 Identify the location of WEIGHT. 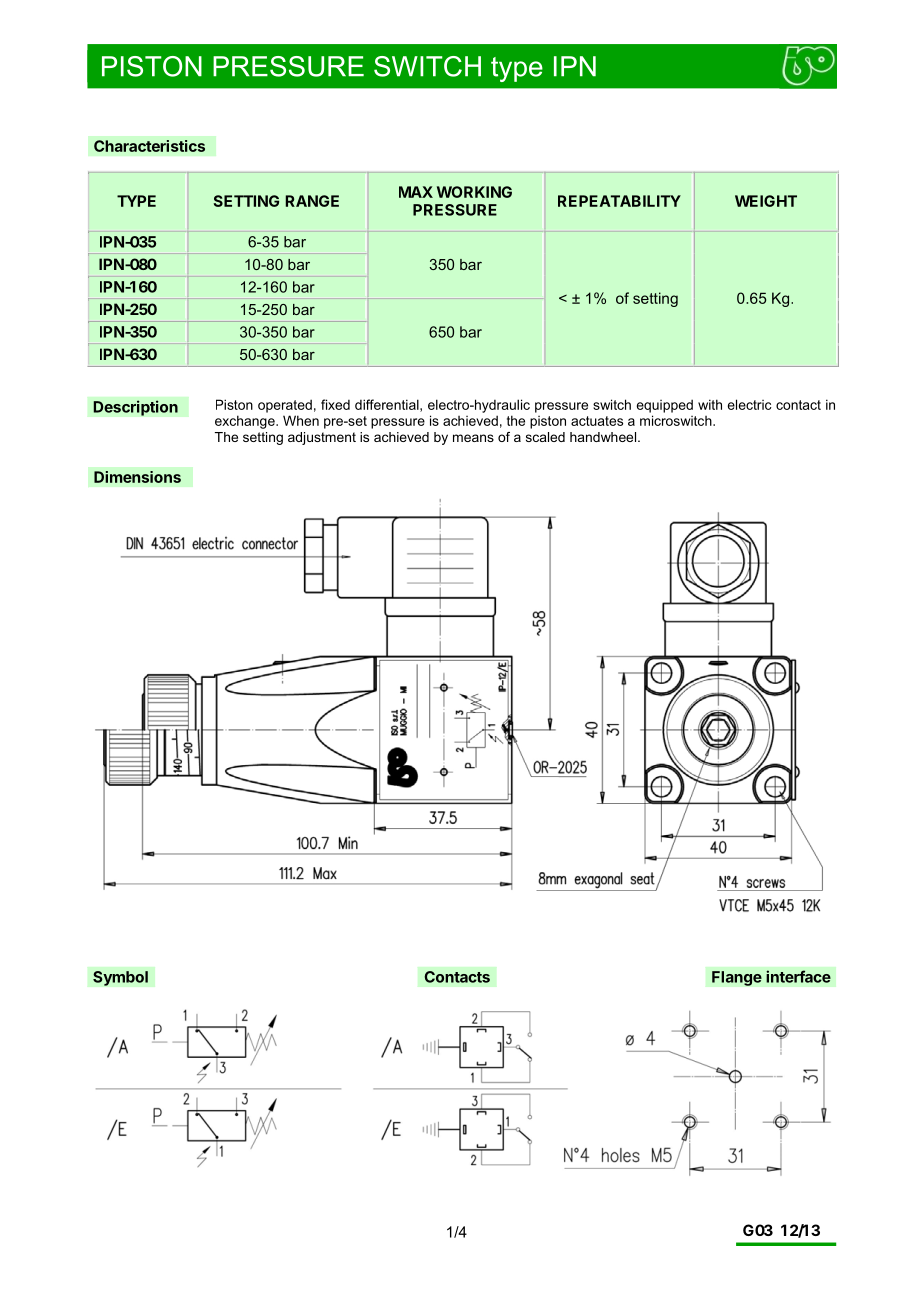
(766, 201).
